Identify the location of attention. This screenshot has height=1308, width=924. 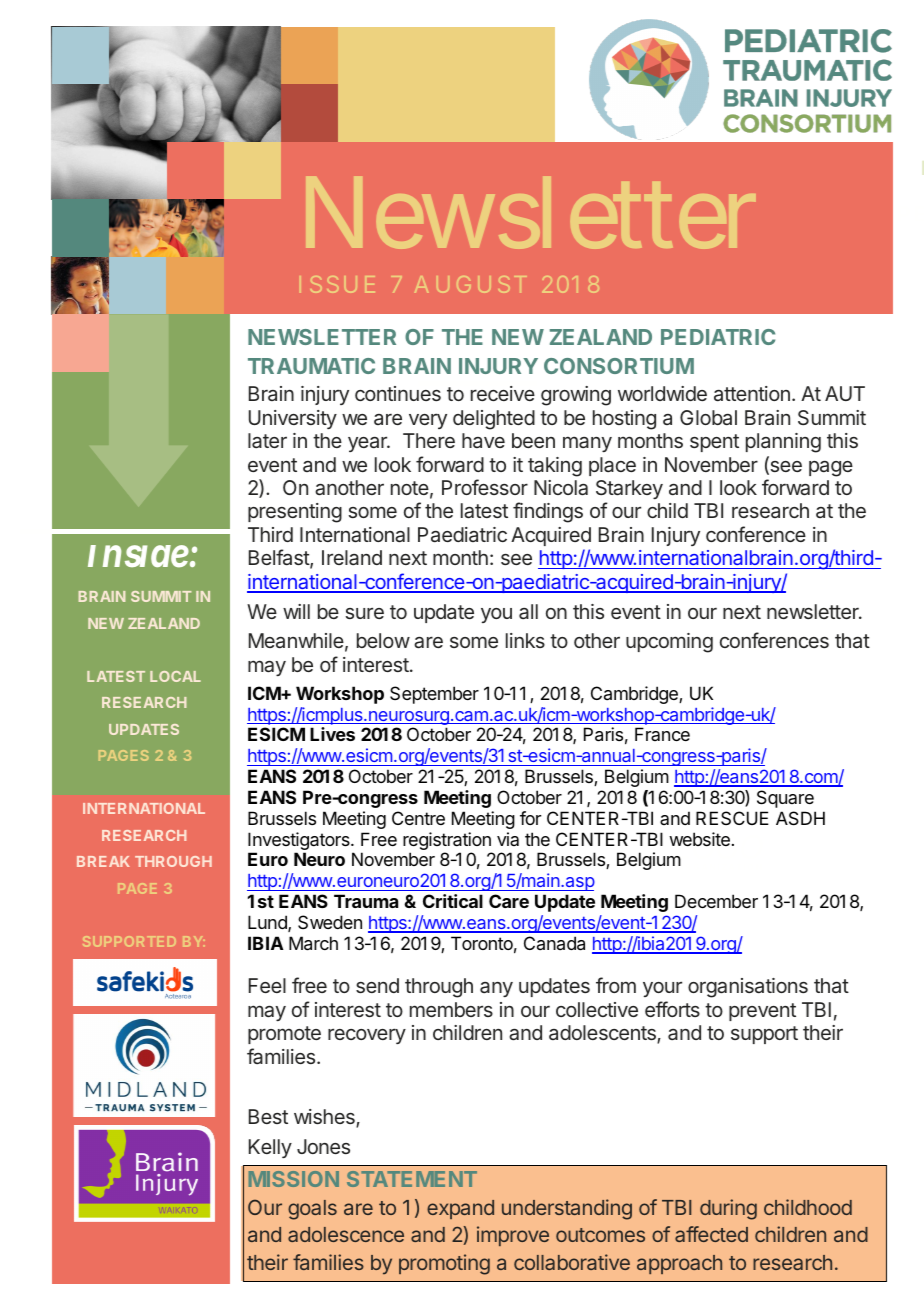
(752, 393).
